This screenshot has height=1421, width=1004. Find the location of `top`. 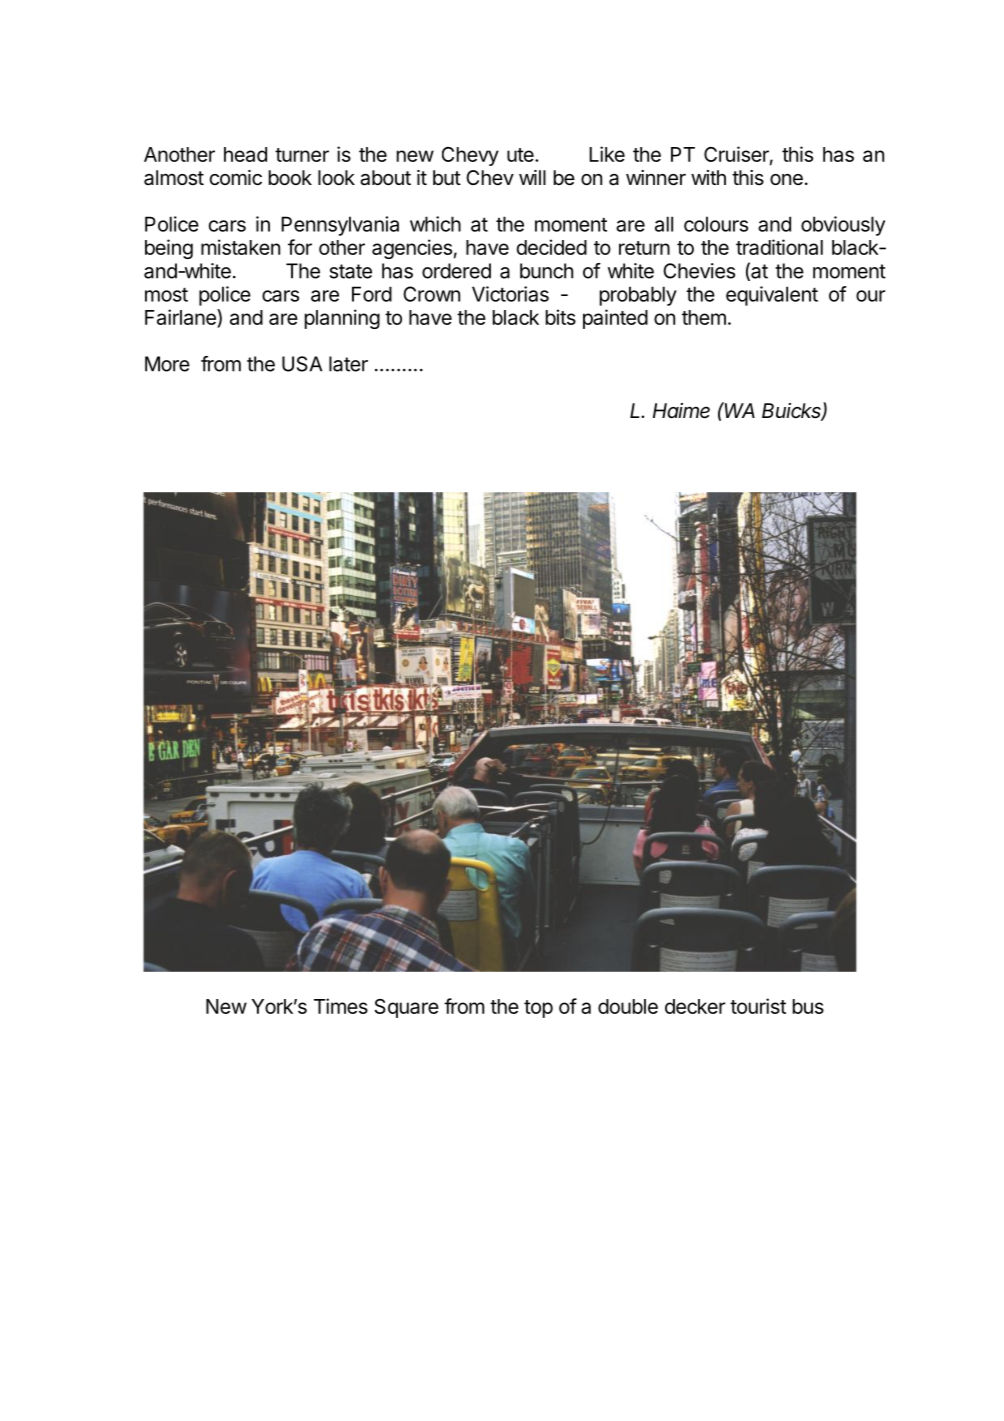

top is located at coordinates (538, 1009).
